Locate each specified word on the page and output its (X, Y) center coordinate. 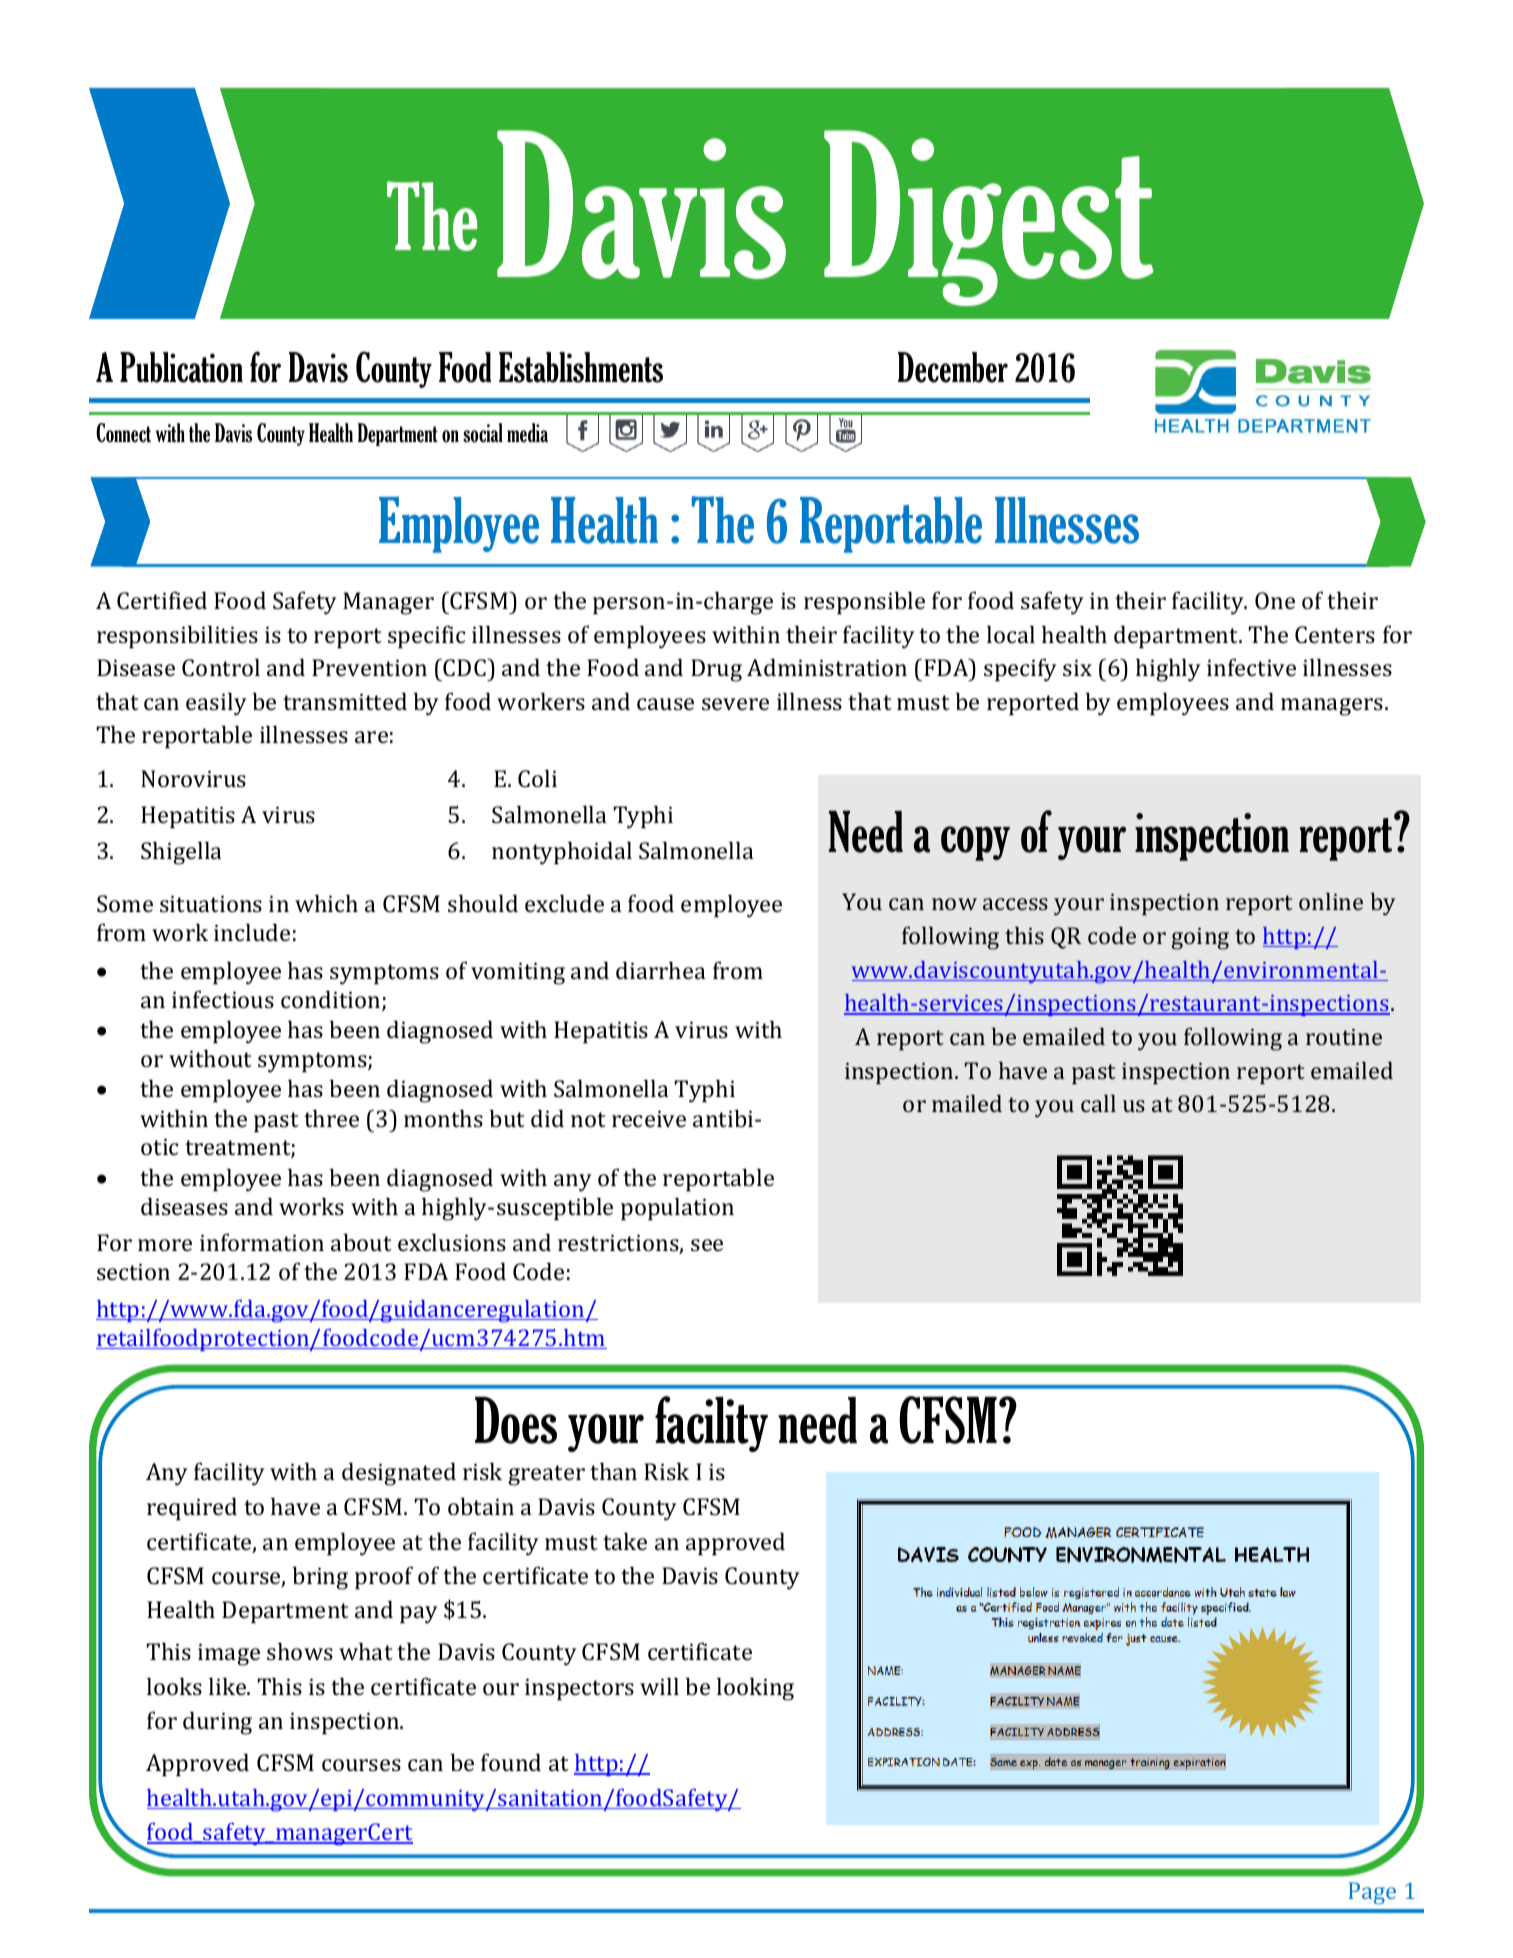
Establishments (581, 367)
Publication (181, 367)
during (217, 1723)
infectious (223, 999)
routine (1344, 1037)
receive (649, 1118)
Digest (989, 218)
